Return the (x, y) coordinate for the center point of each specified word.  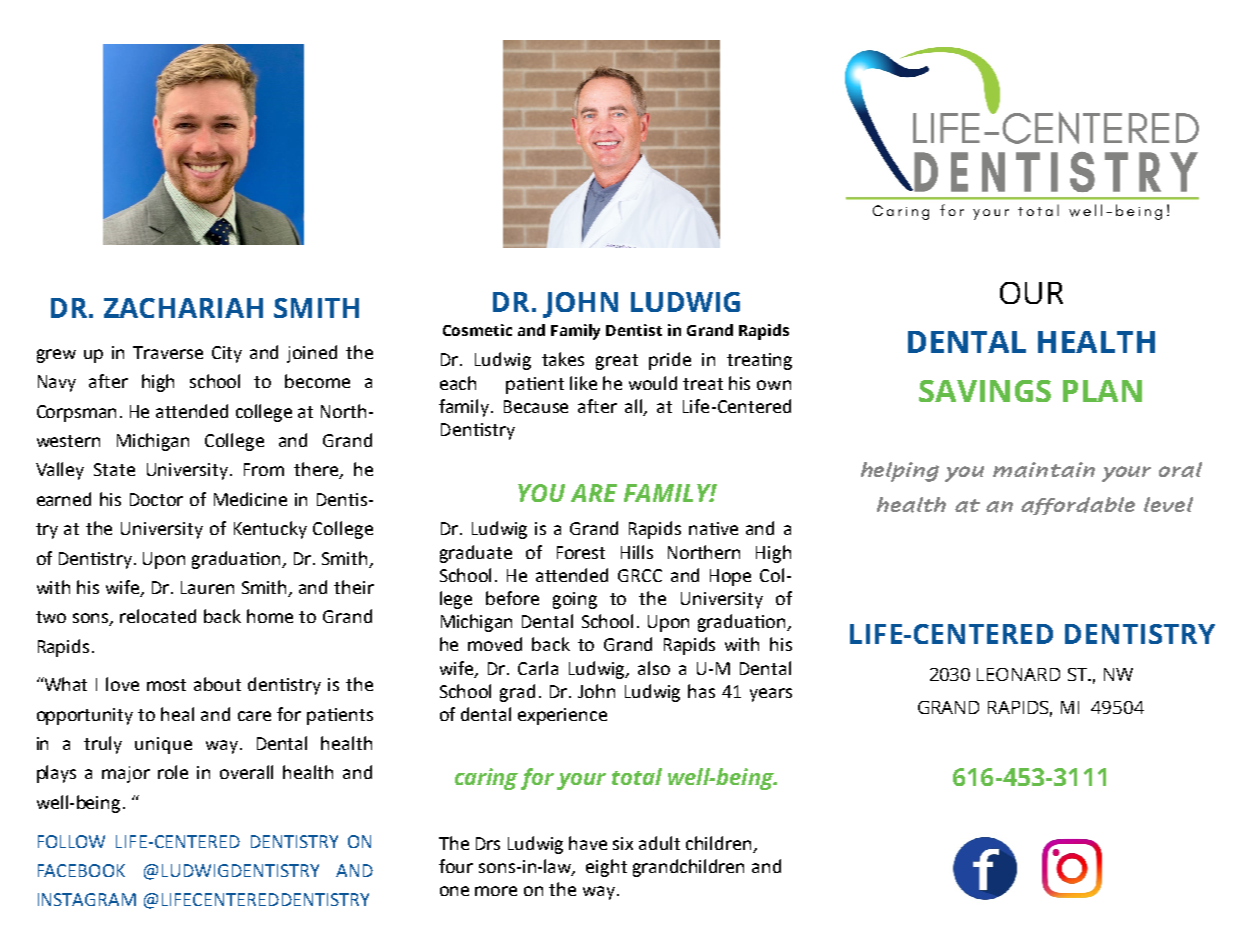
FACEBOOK (81, 870)
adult (659, 843)
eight (606, 868)
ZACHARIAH (183, 308)
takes (563, 359)
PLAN (1102, 391)
